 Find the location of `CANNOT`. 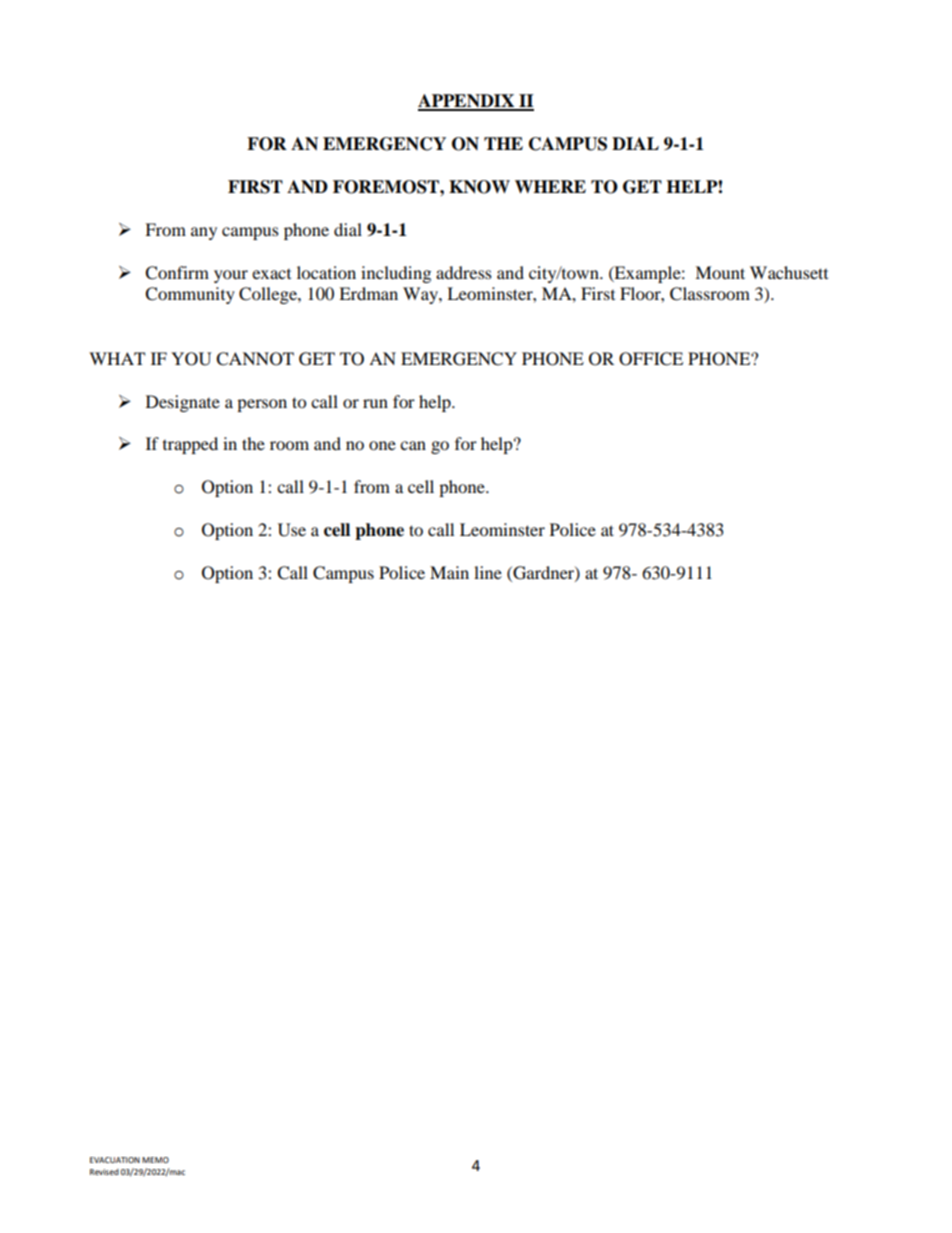

CANNOT is located at coordinates (255, 359).
